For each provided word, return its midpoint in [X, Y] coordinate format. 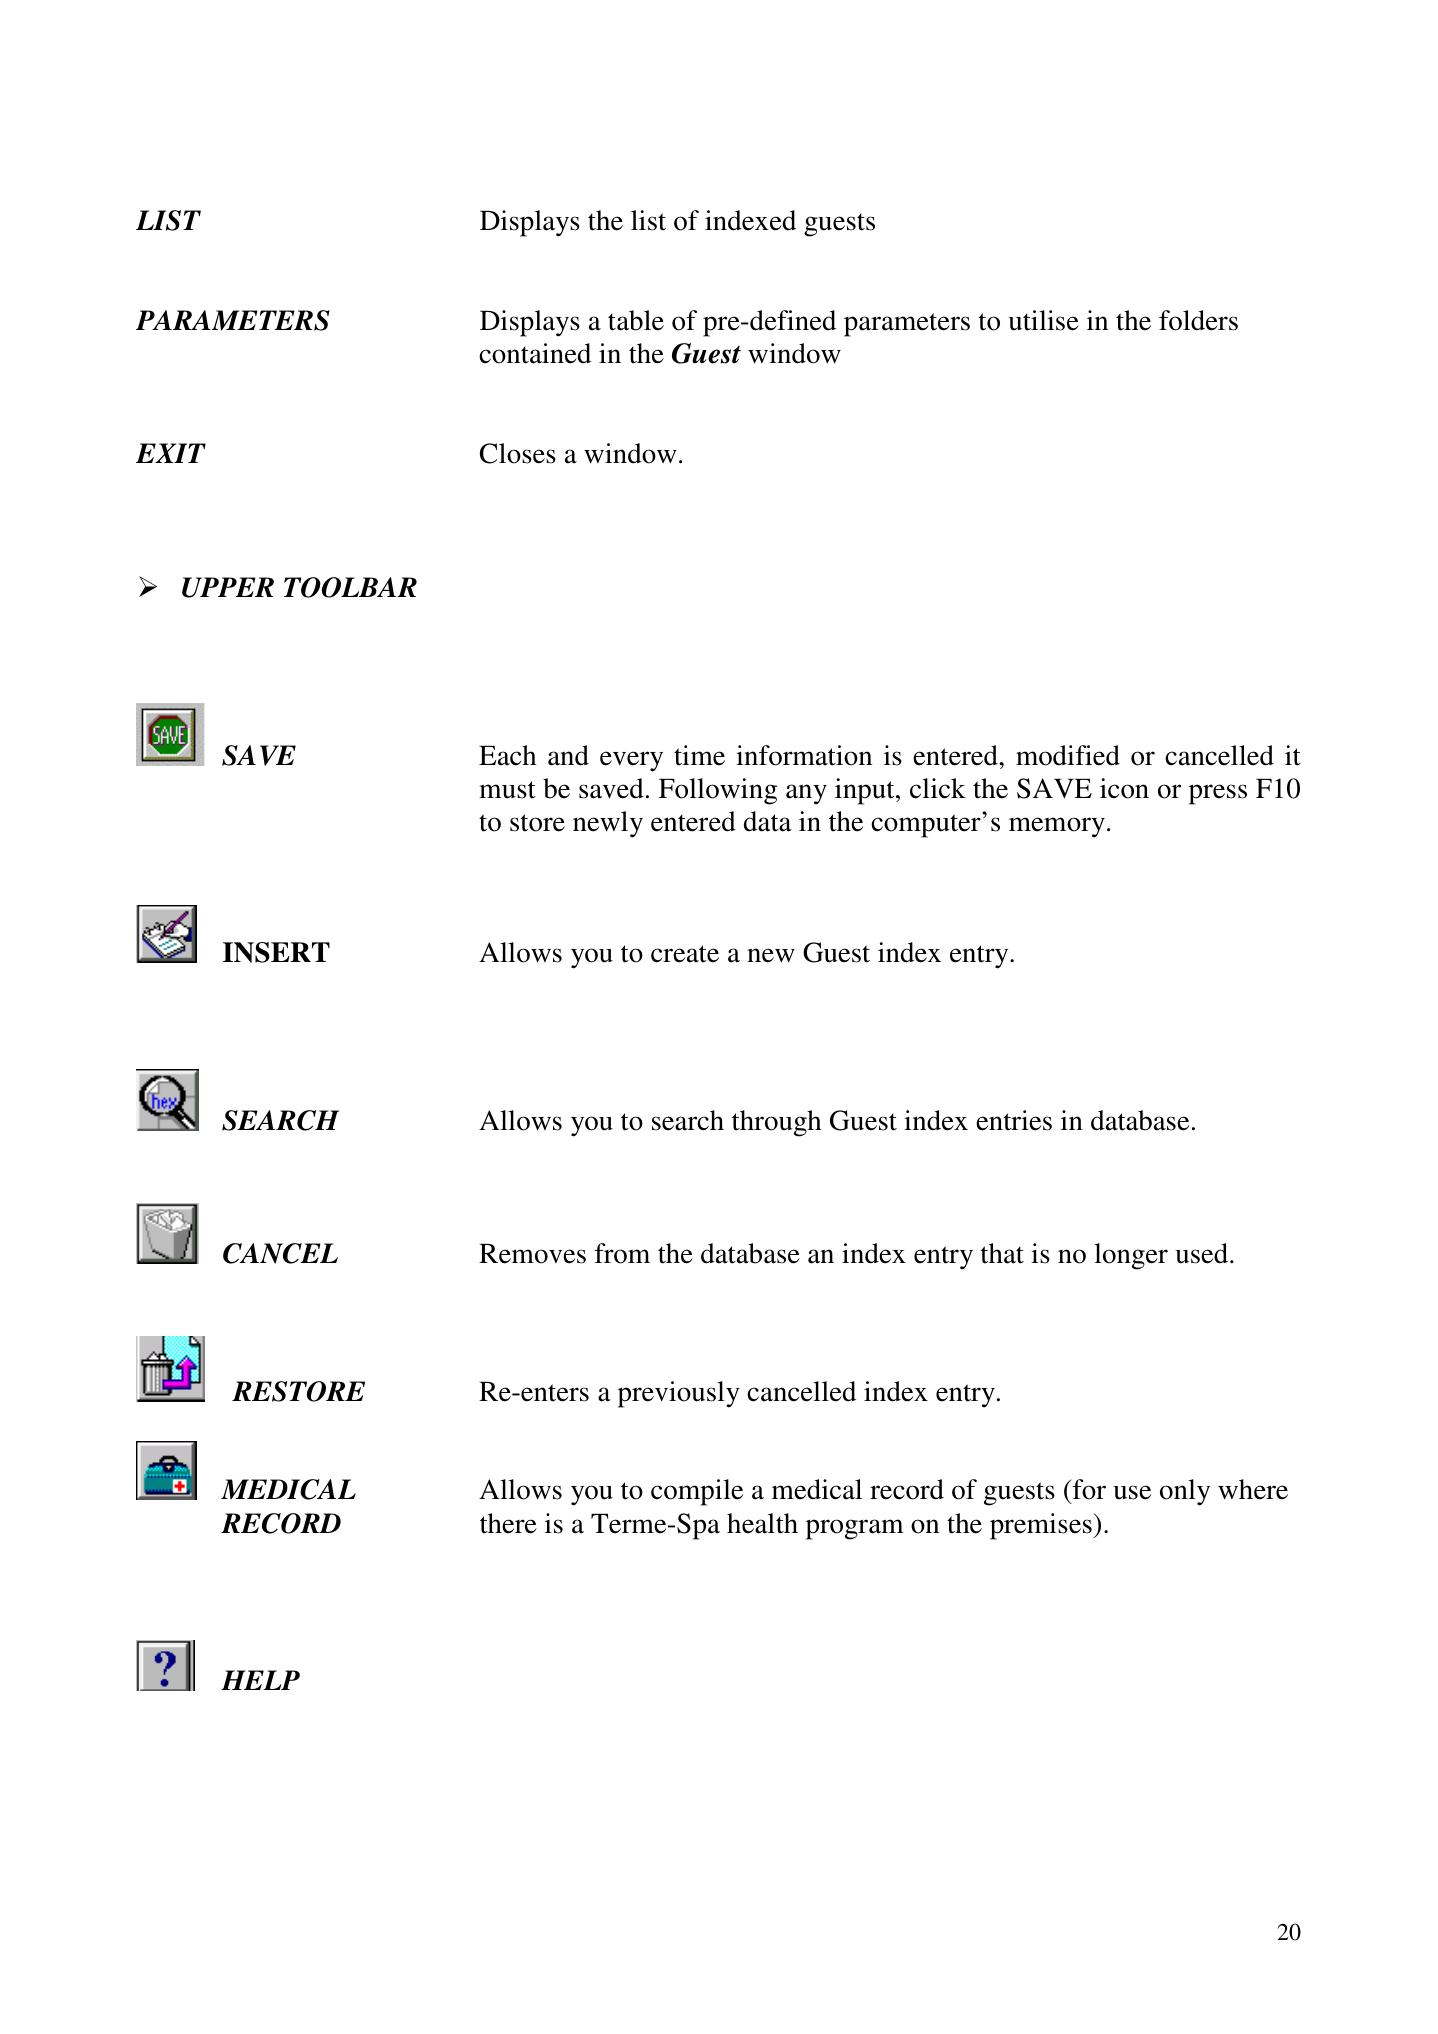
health [762, 1523]
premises [1041, 1526]
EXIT [171, 453]
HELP [260, 1680]
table [636, 320]
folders [1198, 320]
